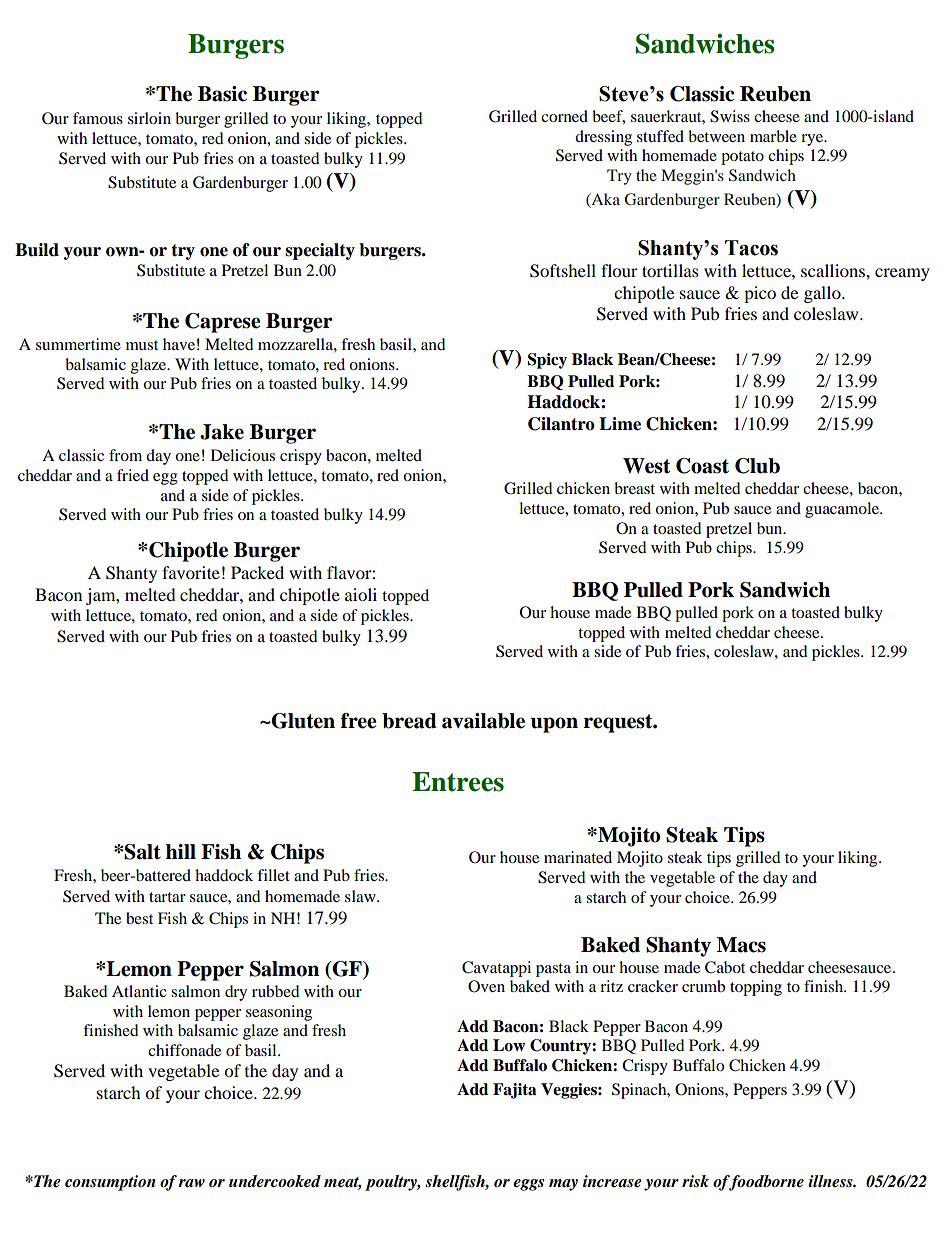 The image size is (952, 1233). Describe the element at coordinates (191, 572) in the screenshot. I see `favorite` at that location.
